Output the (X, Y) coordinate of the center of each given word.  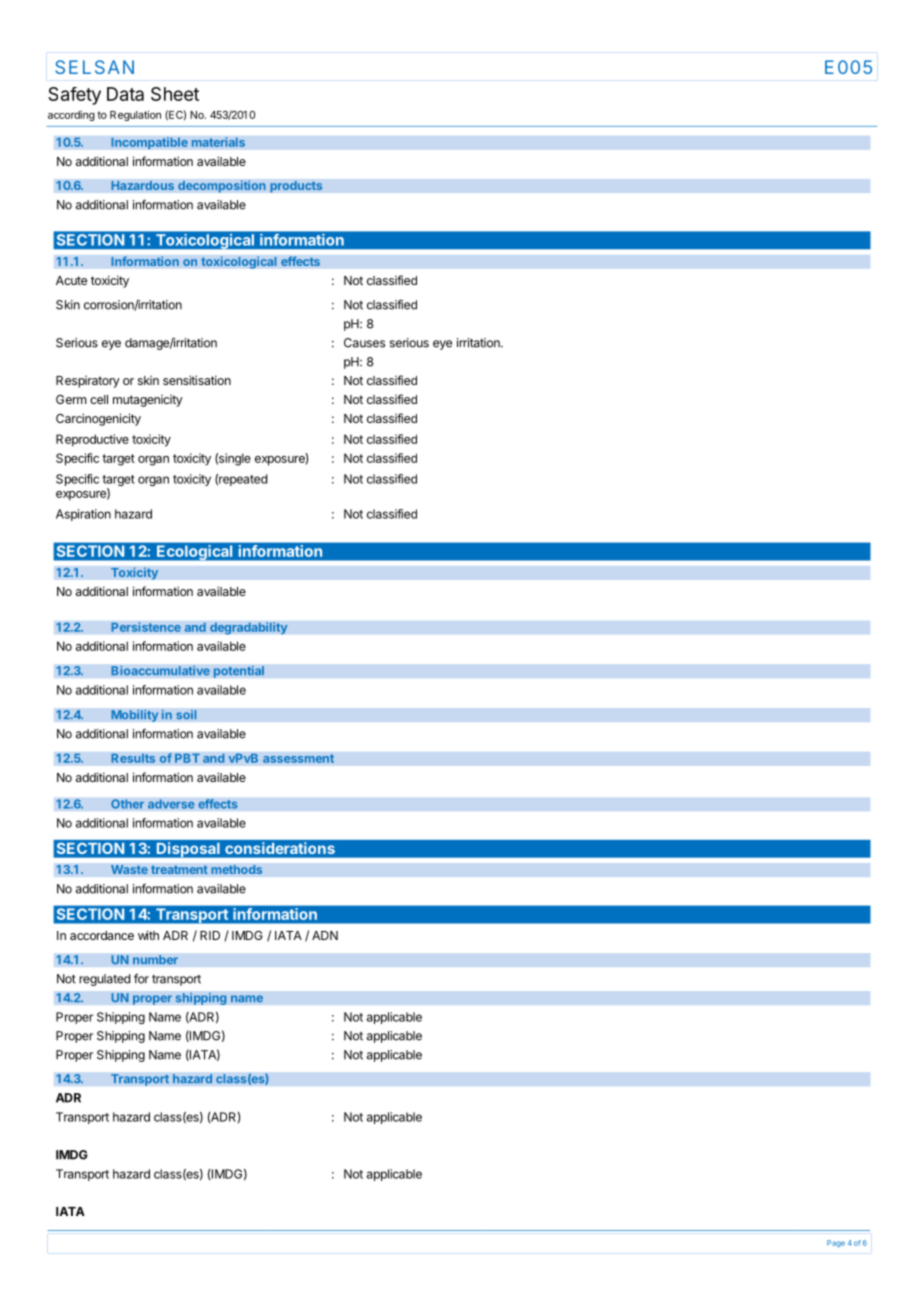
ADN (325, 935)
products (296, 187)
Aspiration (83, 515)
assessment (298, 758)
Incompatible (149, 143)
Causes (364, 343)
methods (237, 869)
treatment (179, 869)
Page (836, 1244)
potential (238, 671)
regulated (104, 980)
